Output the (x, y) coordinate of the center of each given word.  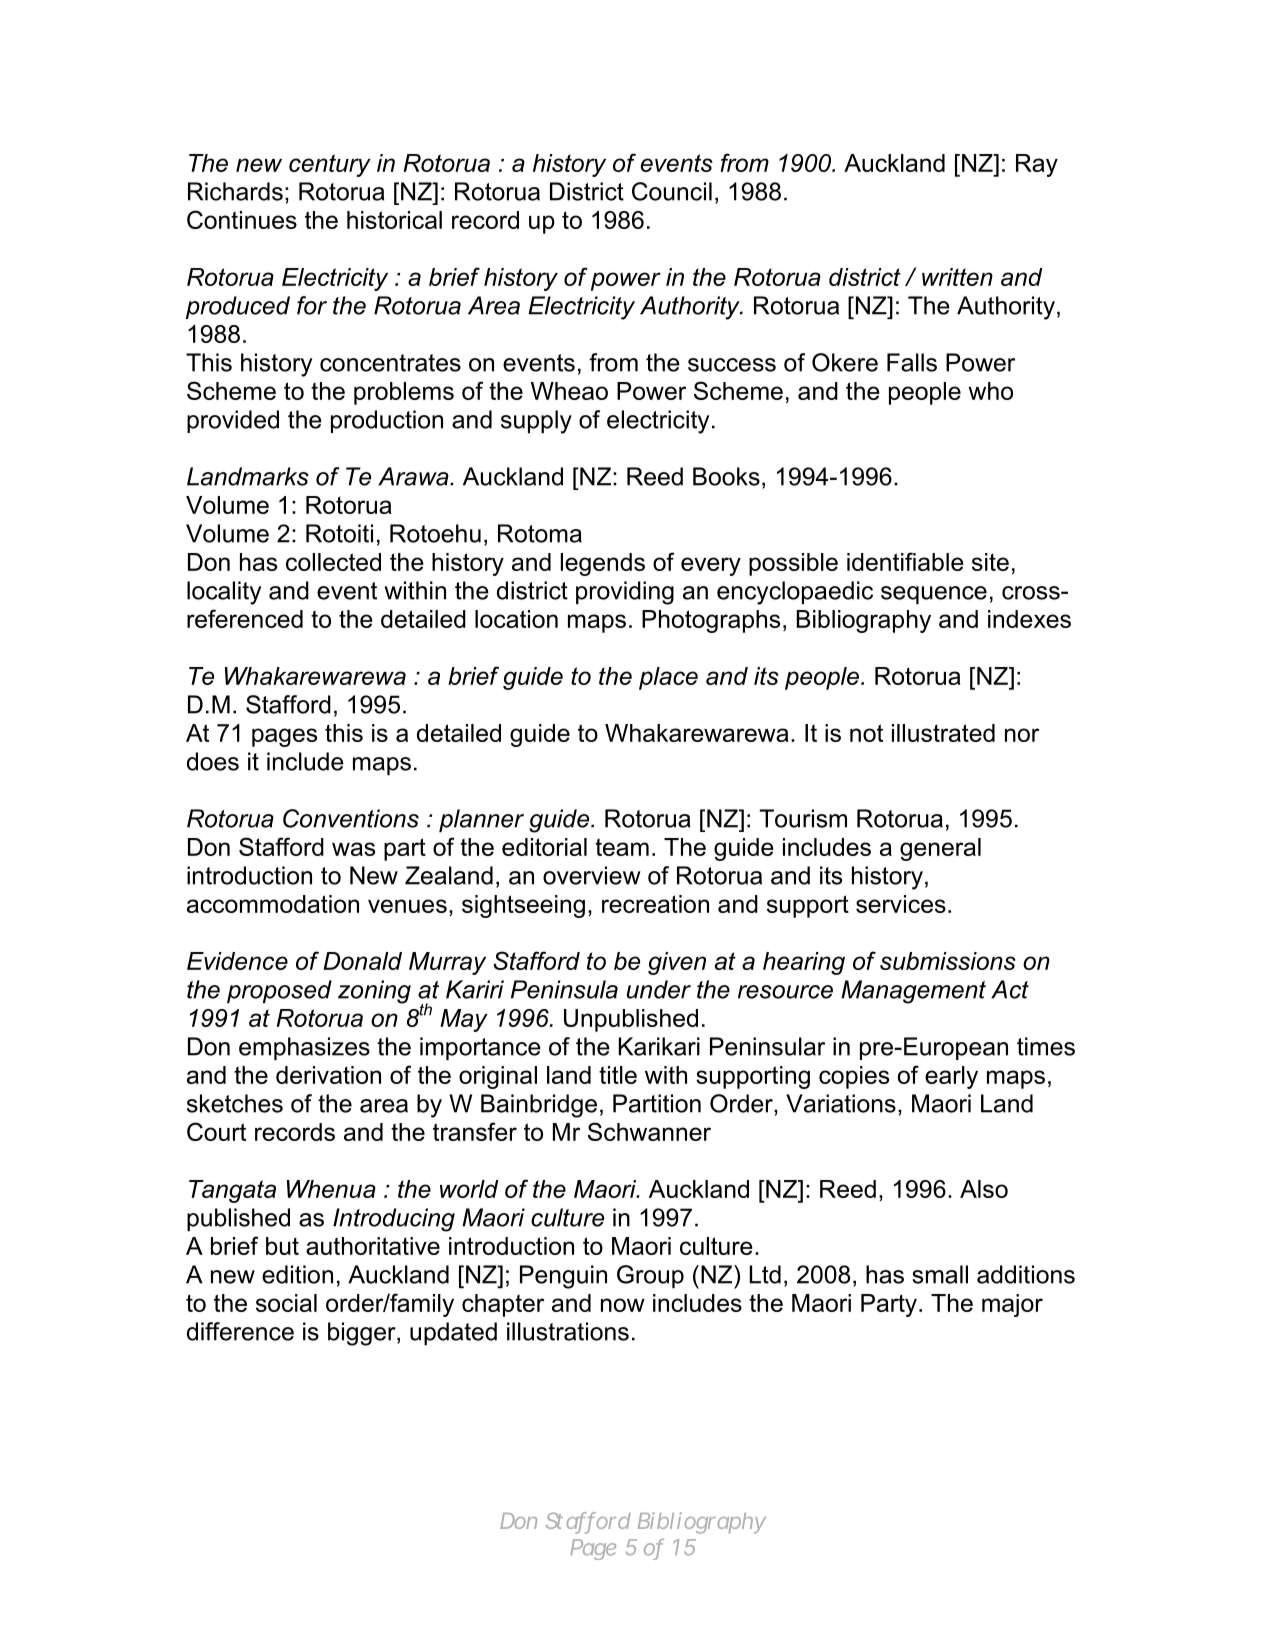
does (213, 761)
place (668, 678)
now (623, 1305)
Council (672, 191)
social (286, 1303)
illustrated (943, 733)
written (957, 277)
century (330, 165)
